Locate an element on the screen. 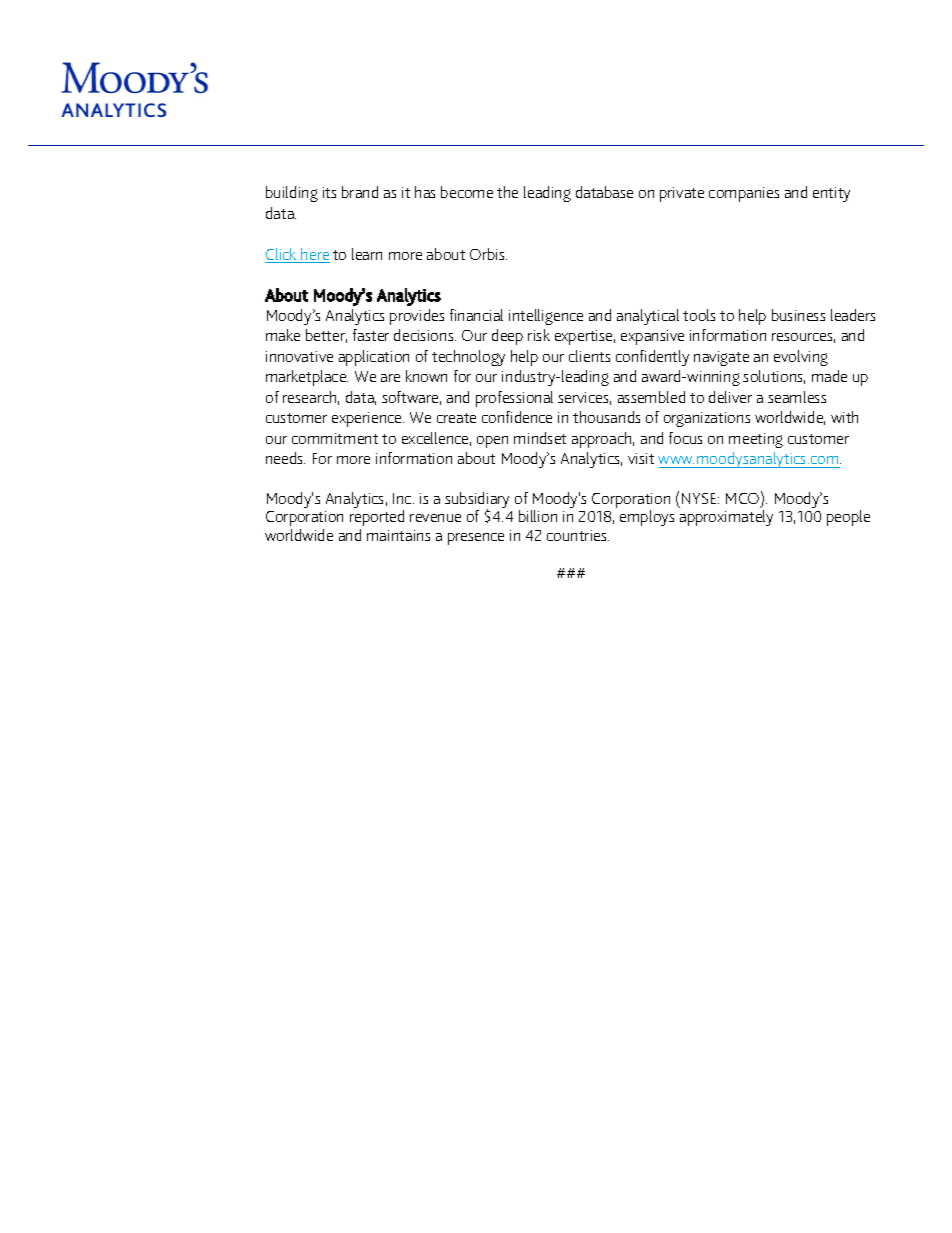  companies is located at coordinates (744, 194).
